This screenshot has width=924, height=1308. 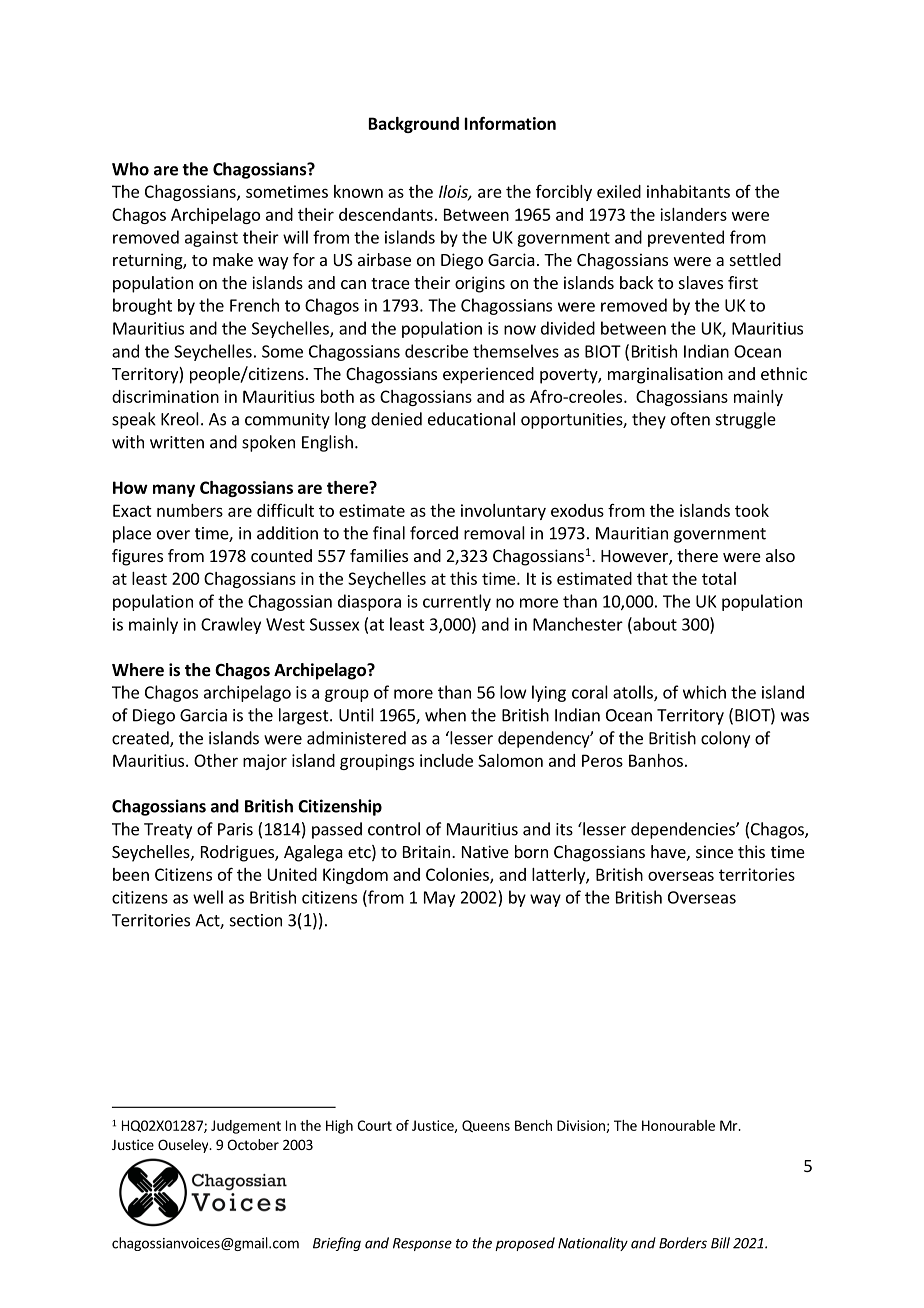 What do you see at coordinates (458, 875) in the screenshot?
I see `Colonies` at bounding box center [458, 875].
